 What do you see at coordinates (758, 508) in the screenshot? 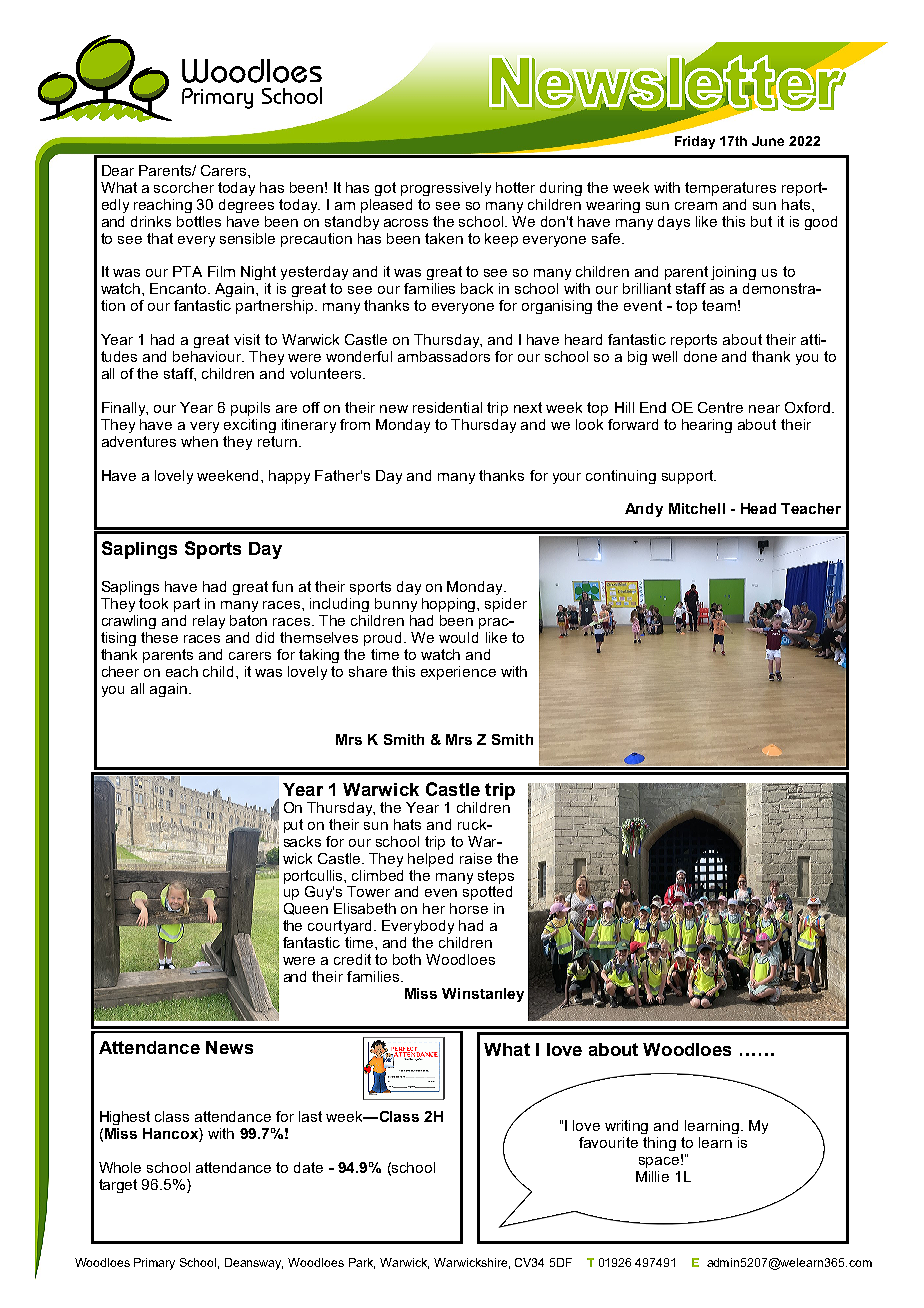
I see `Head` at bounding box center [758, 508].
